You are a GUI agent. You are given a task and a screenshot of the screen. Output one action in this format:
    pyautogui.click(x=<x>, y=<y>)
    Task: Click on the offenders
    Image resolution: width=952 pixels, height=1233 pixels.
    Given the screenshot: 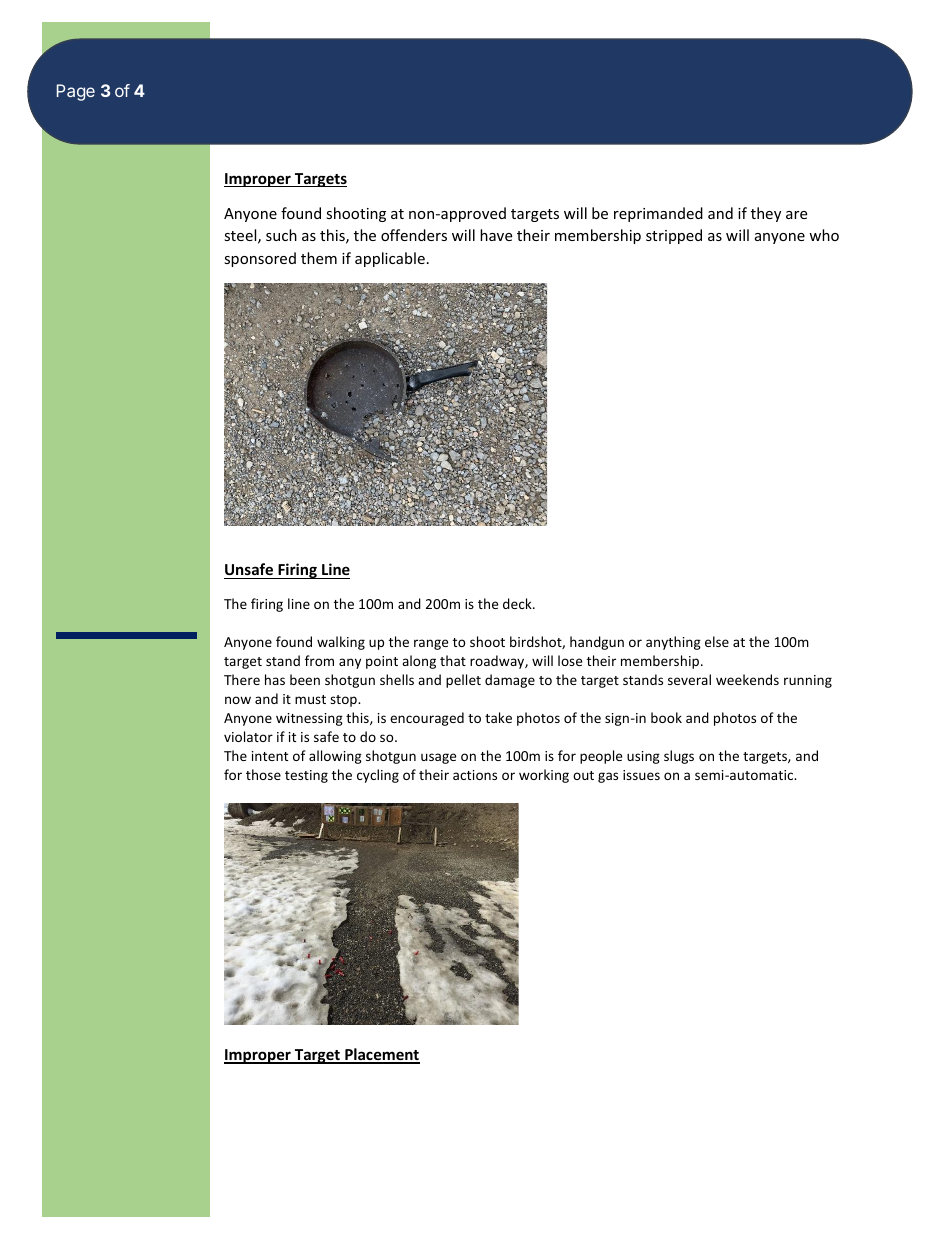 What is the action you would take?
    pyautogui.click(x=414, y=235)
